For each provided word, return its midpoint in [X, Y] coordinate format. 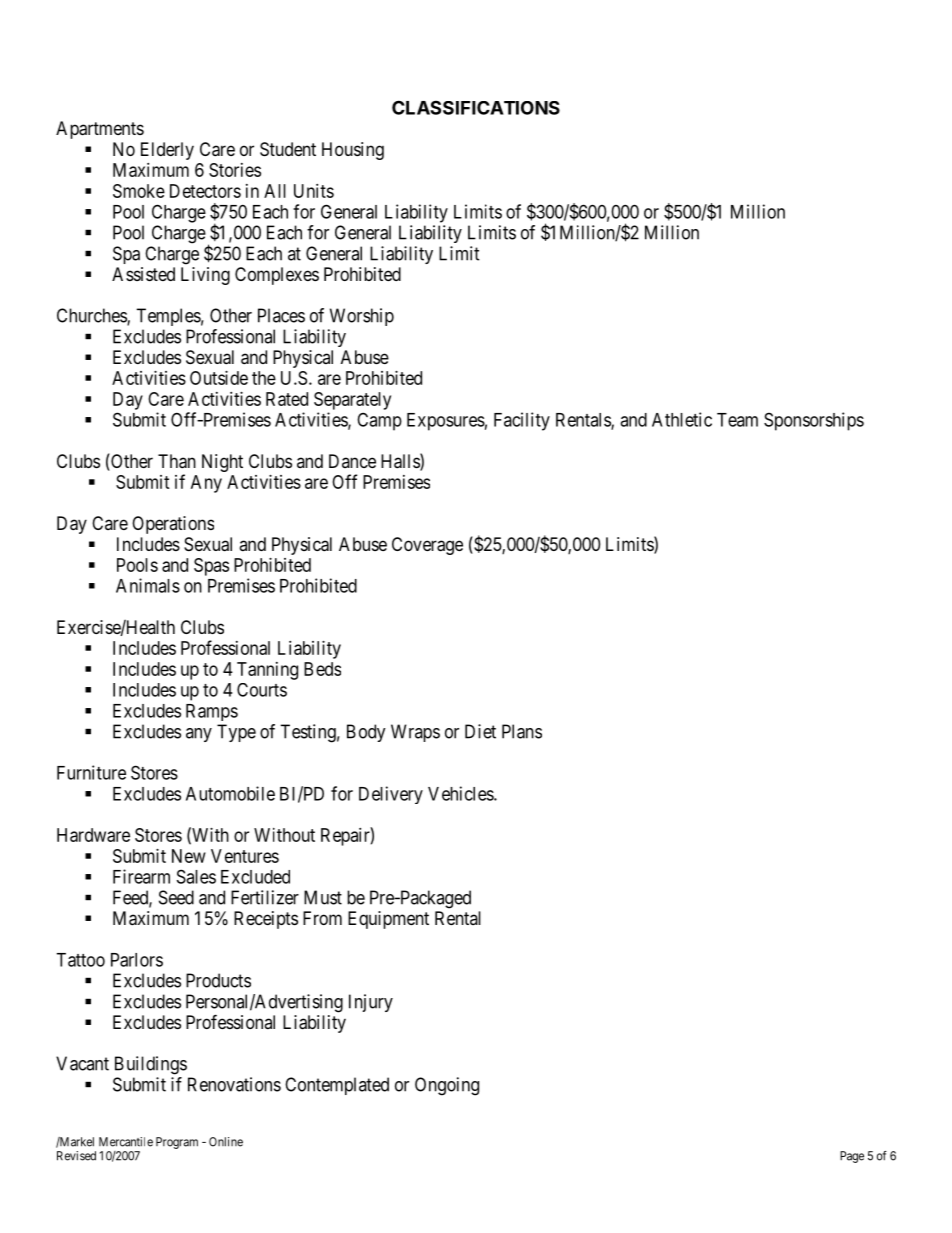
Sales [196, 876]
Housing [353, 151]
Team [737, 420]
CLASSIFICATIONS [476, 107]
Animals [148, 585]
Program [177, 1143]
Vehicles [461, 793]
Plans [522, 731]
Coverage [427, 546]
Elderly [167, 151]
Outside [219, 378]
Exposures [446, 422]
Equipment [388, 920]
